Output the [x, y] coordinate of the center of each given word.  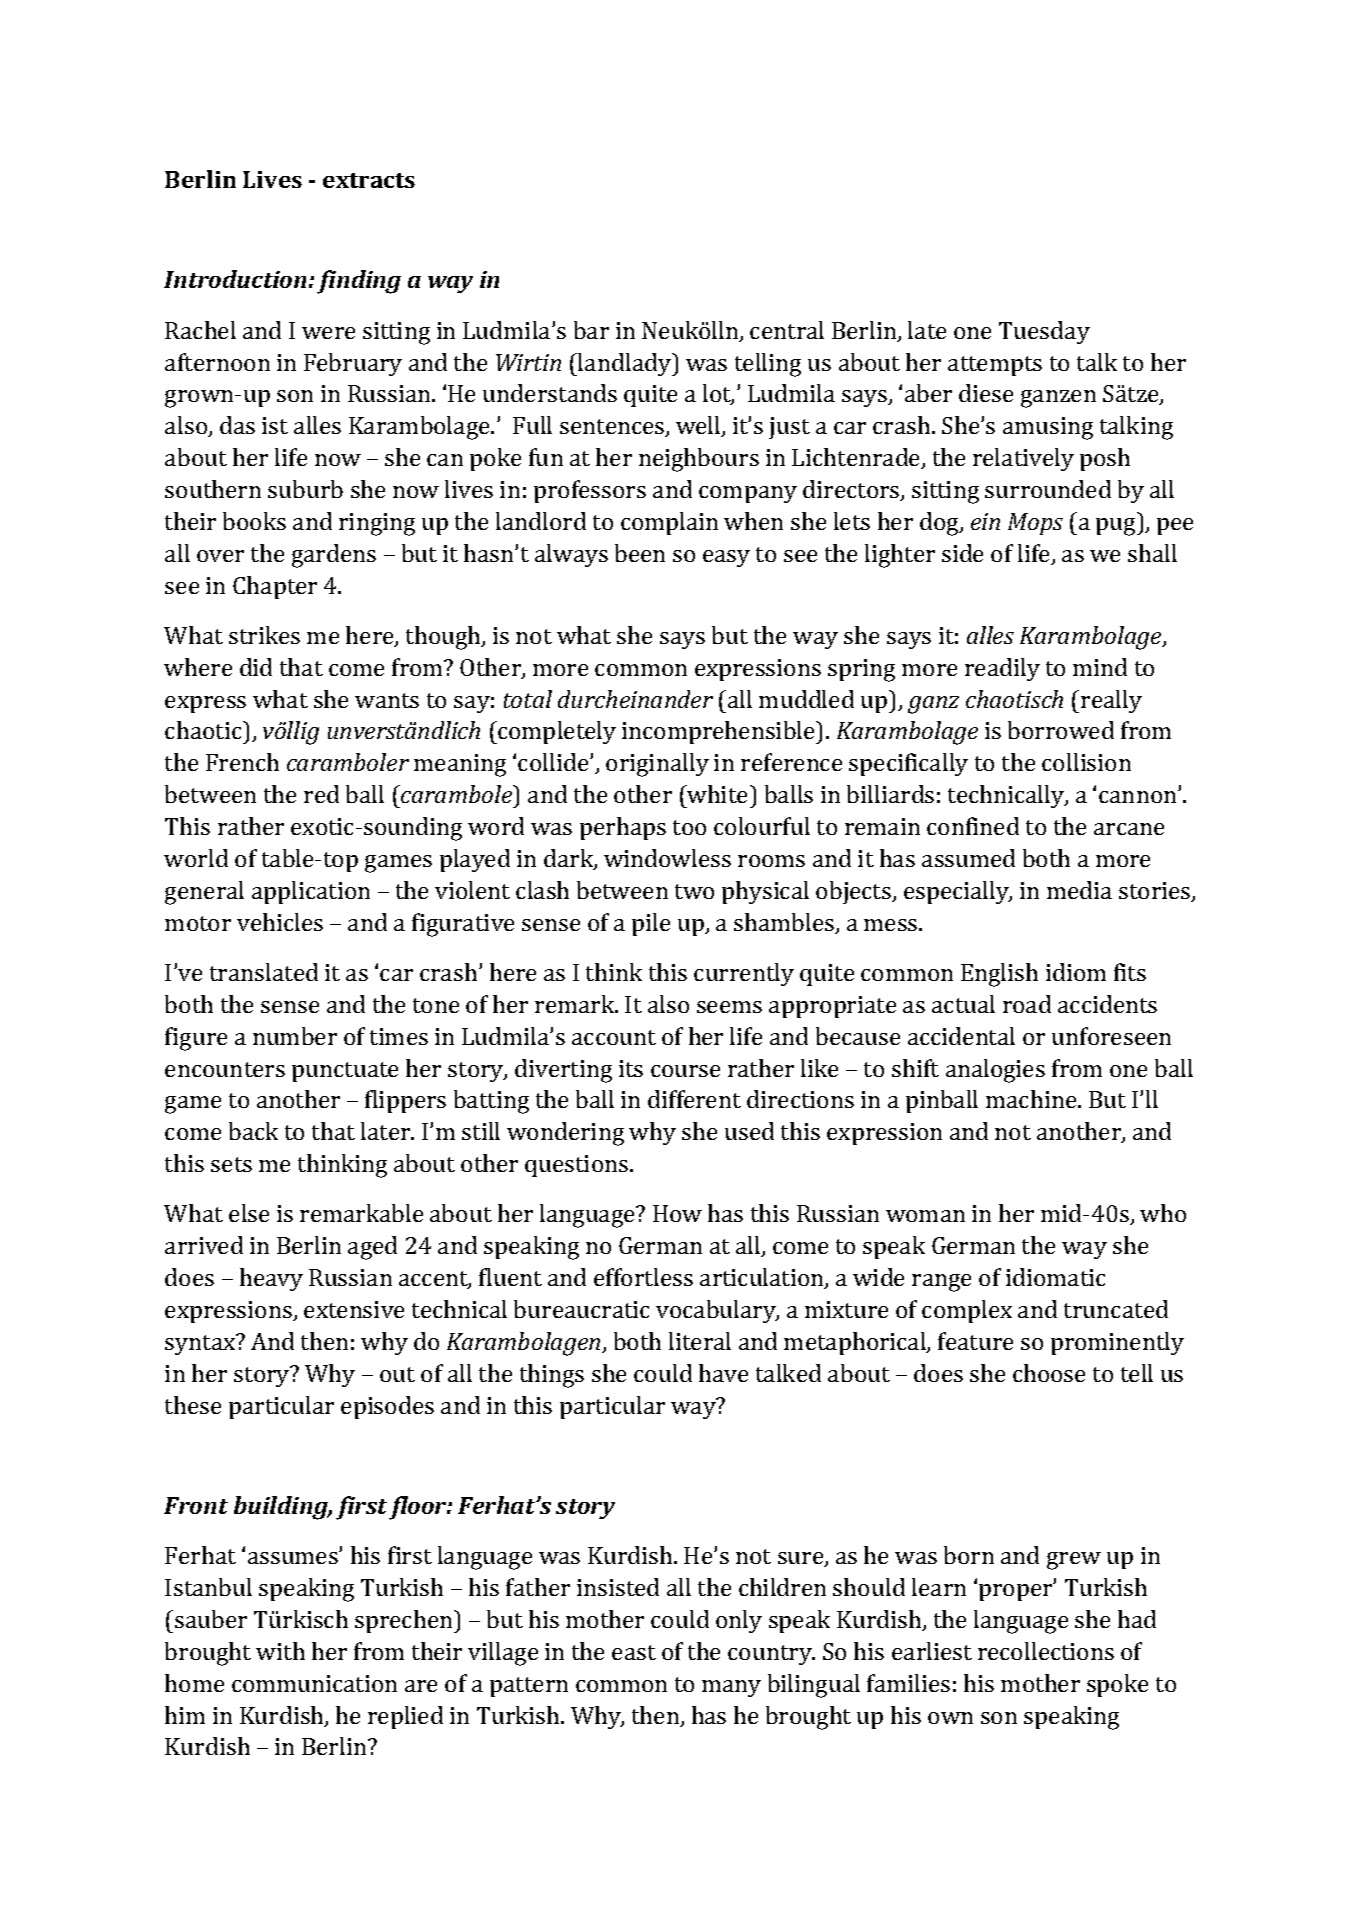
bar [591, 330]
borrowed [1061, 730]
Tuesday [1044, 332]
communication [314, 1683]
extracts [369, 180]
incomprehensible [719, 732]
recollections [1046, 1651]
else [249, 1213]
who [1163, 1213]
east [634, 1652]
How [677, 1213]
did [256, 667]
